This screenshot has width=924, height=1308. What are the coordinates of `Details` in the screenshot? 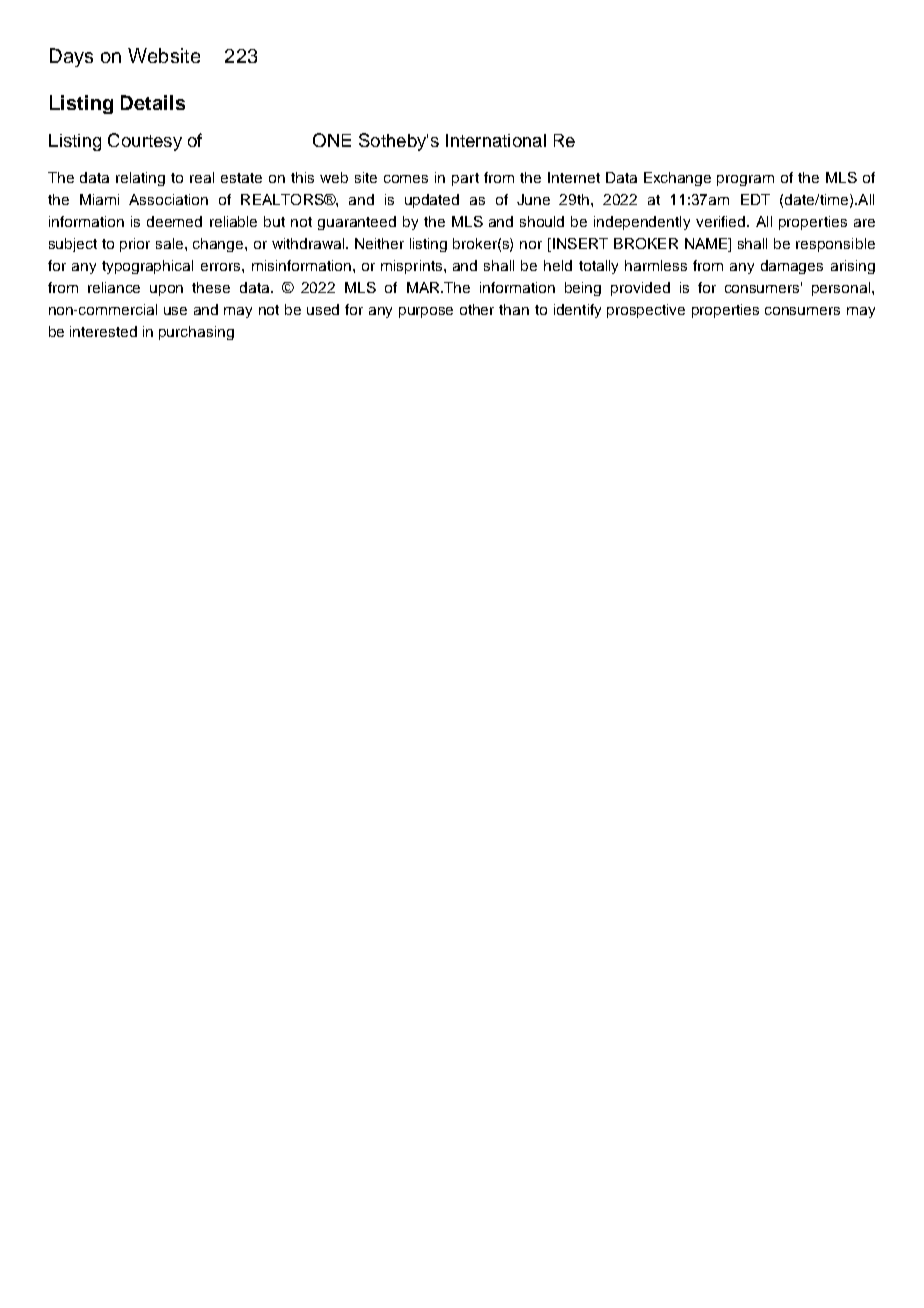 It's located at (153, 102).
